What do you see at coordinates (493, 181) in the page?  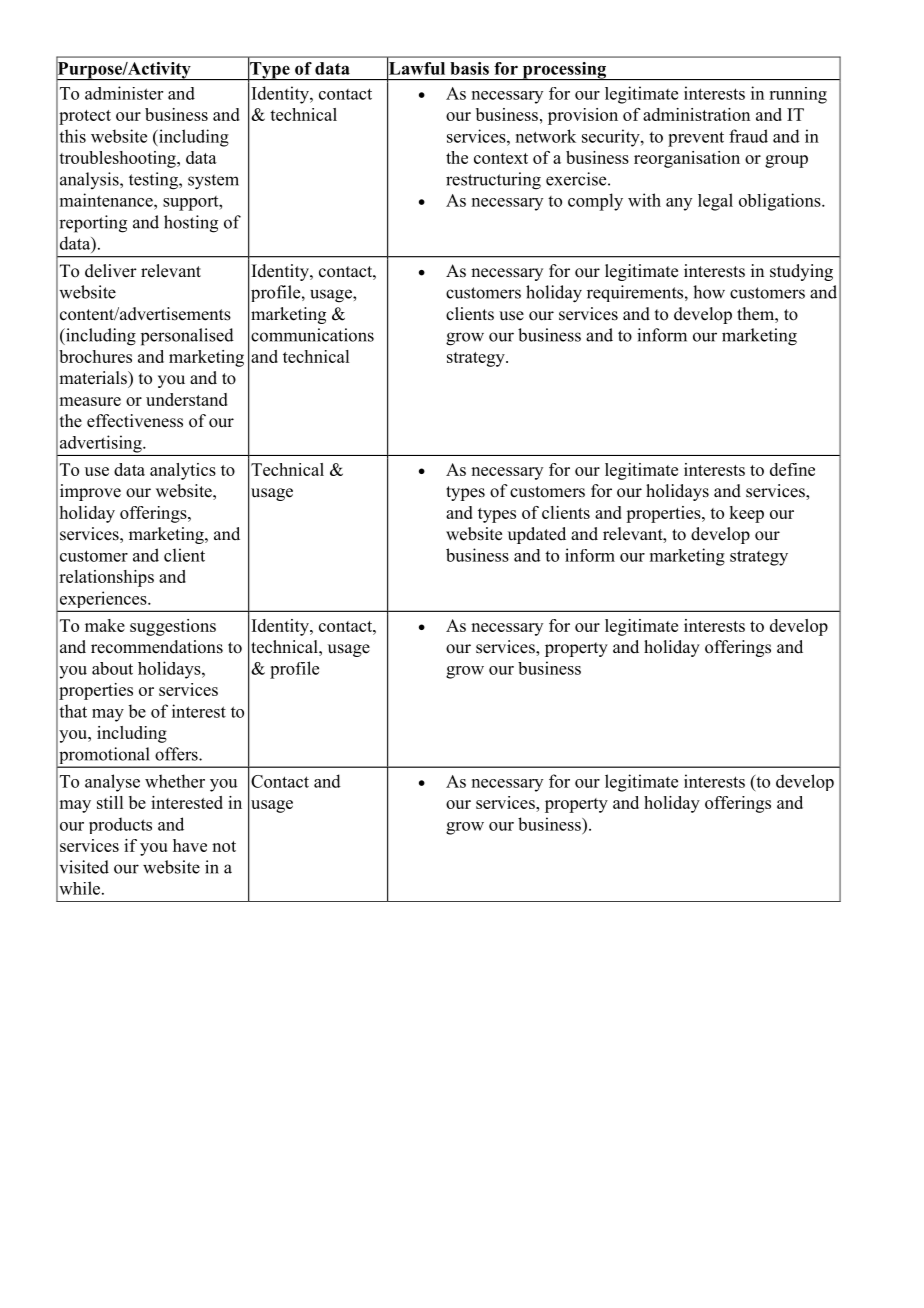 I see `restructuring` at bounding box center [493, 181].
